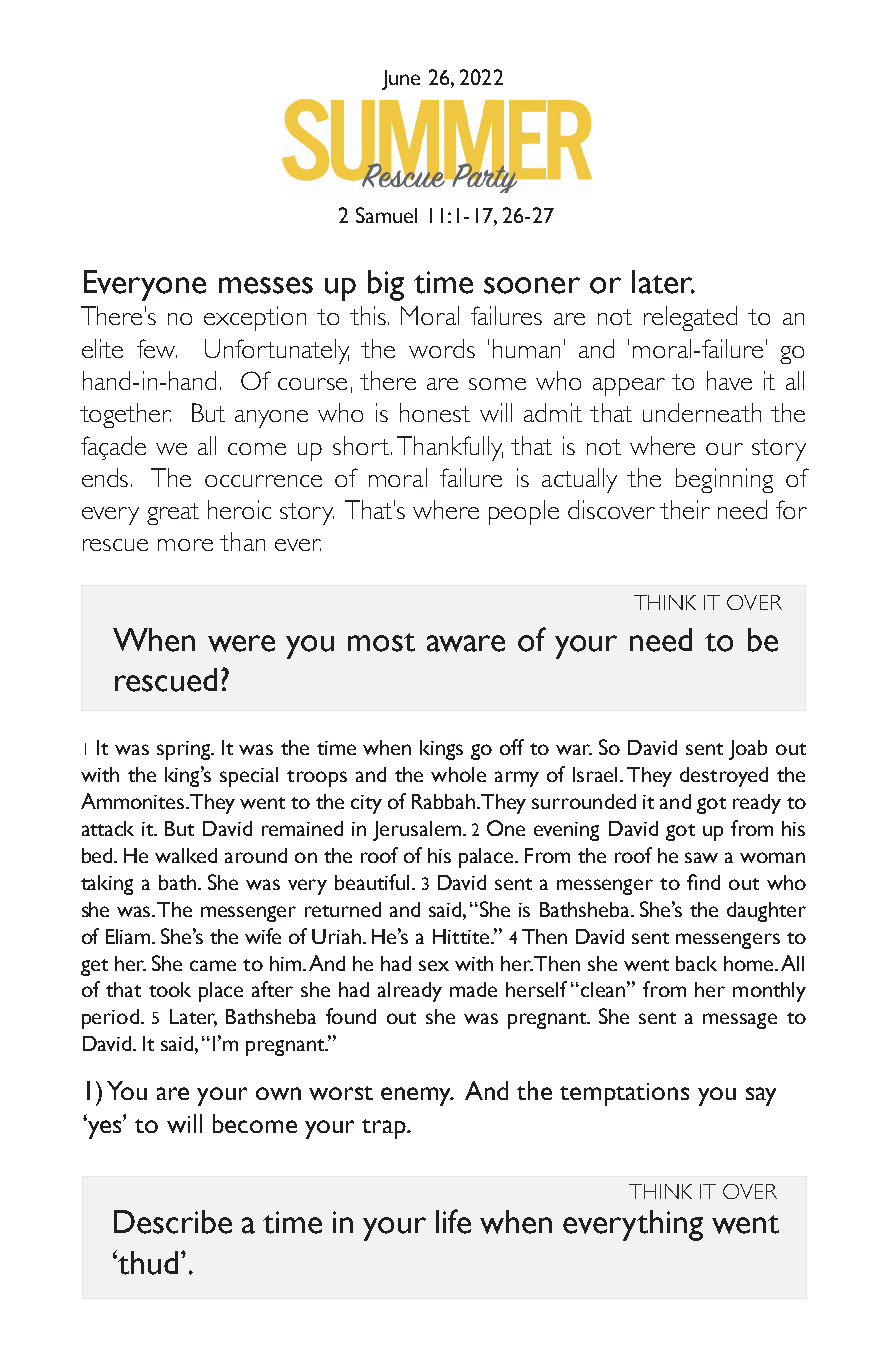 The image size is (887, 1372). What do you see at coordinates (173, 1222) in the image?
I see `Describe` at bounding box center [173, 1222].
